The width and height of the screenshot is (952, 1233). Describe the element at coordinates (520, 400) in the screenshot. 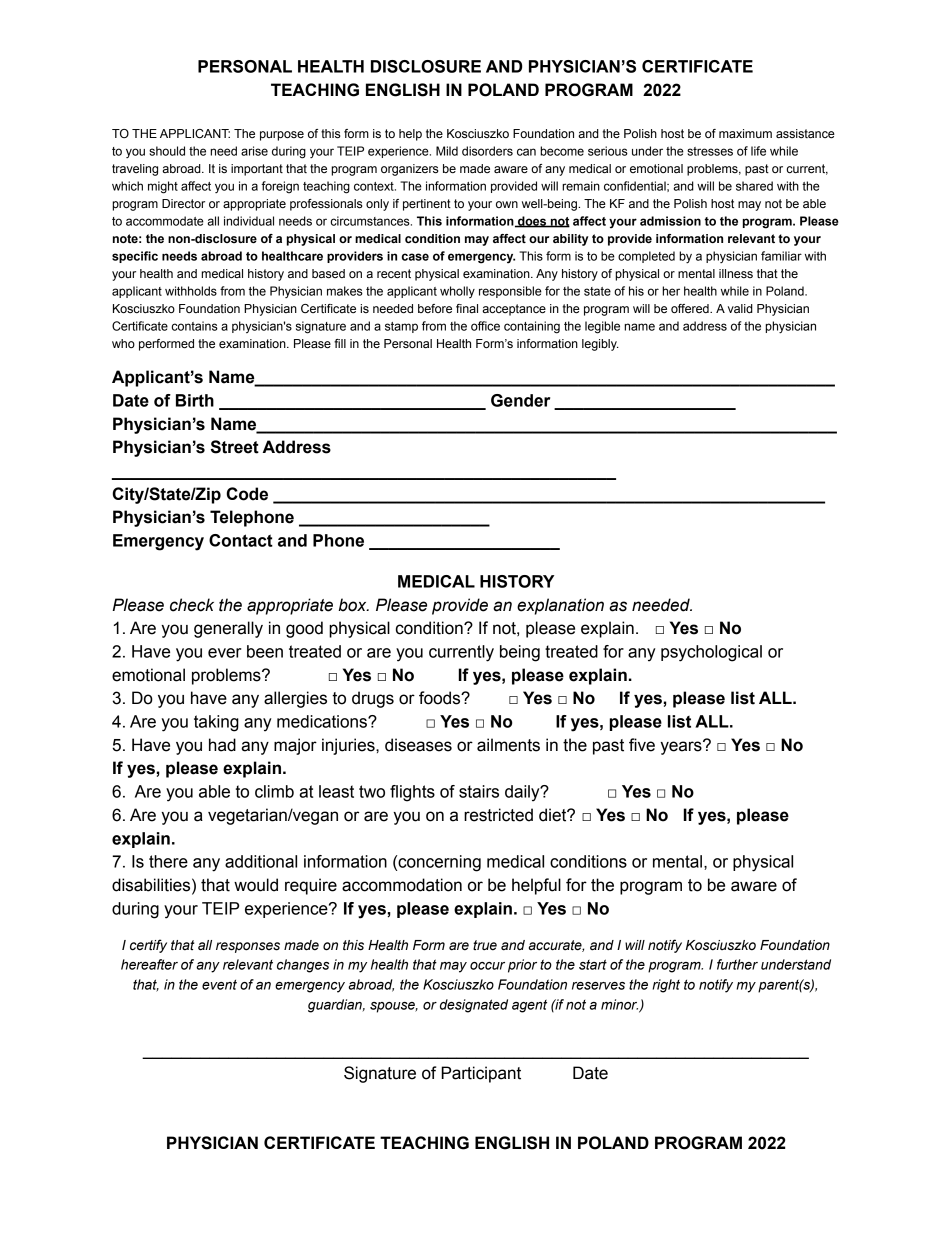

I see `Gender` at that location.
